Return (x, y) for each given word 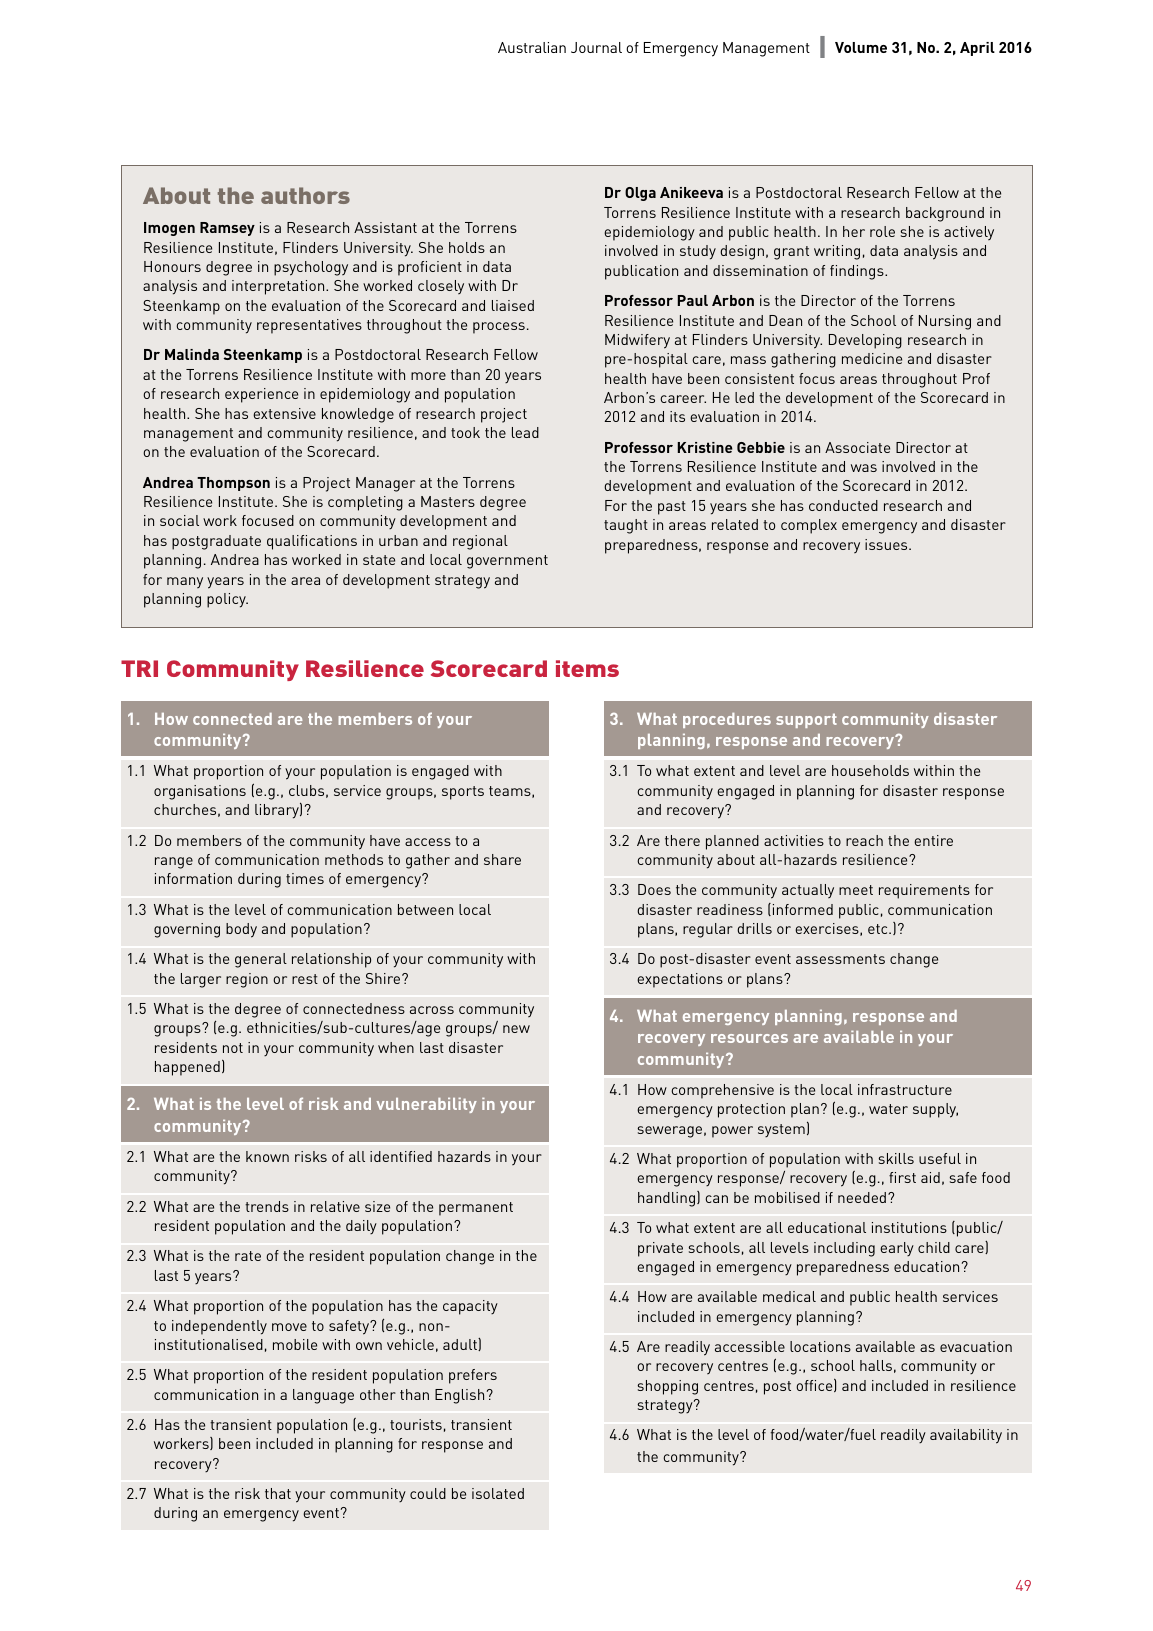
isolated (498, 1493)
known (267, 1156)
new (516, 1029)
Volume (861, 47)
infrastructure (905, 1089)
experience (261, 395)
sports (463, 793)
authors (305, 195)
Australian (532, 47)
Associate (857, 447)
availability (966, 1436)
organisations (200, 792)
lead (525, 432)
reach (864, 840)
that (278, 1493)
